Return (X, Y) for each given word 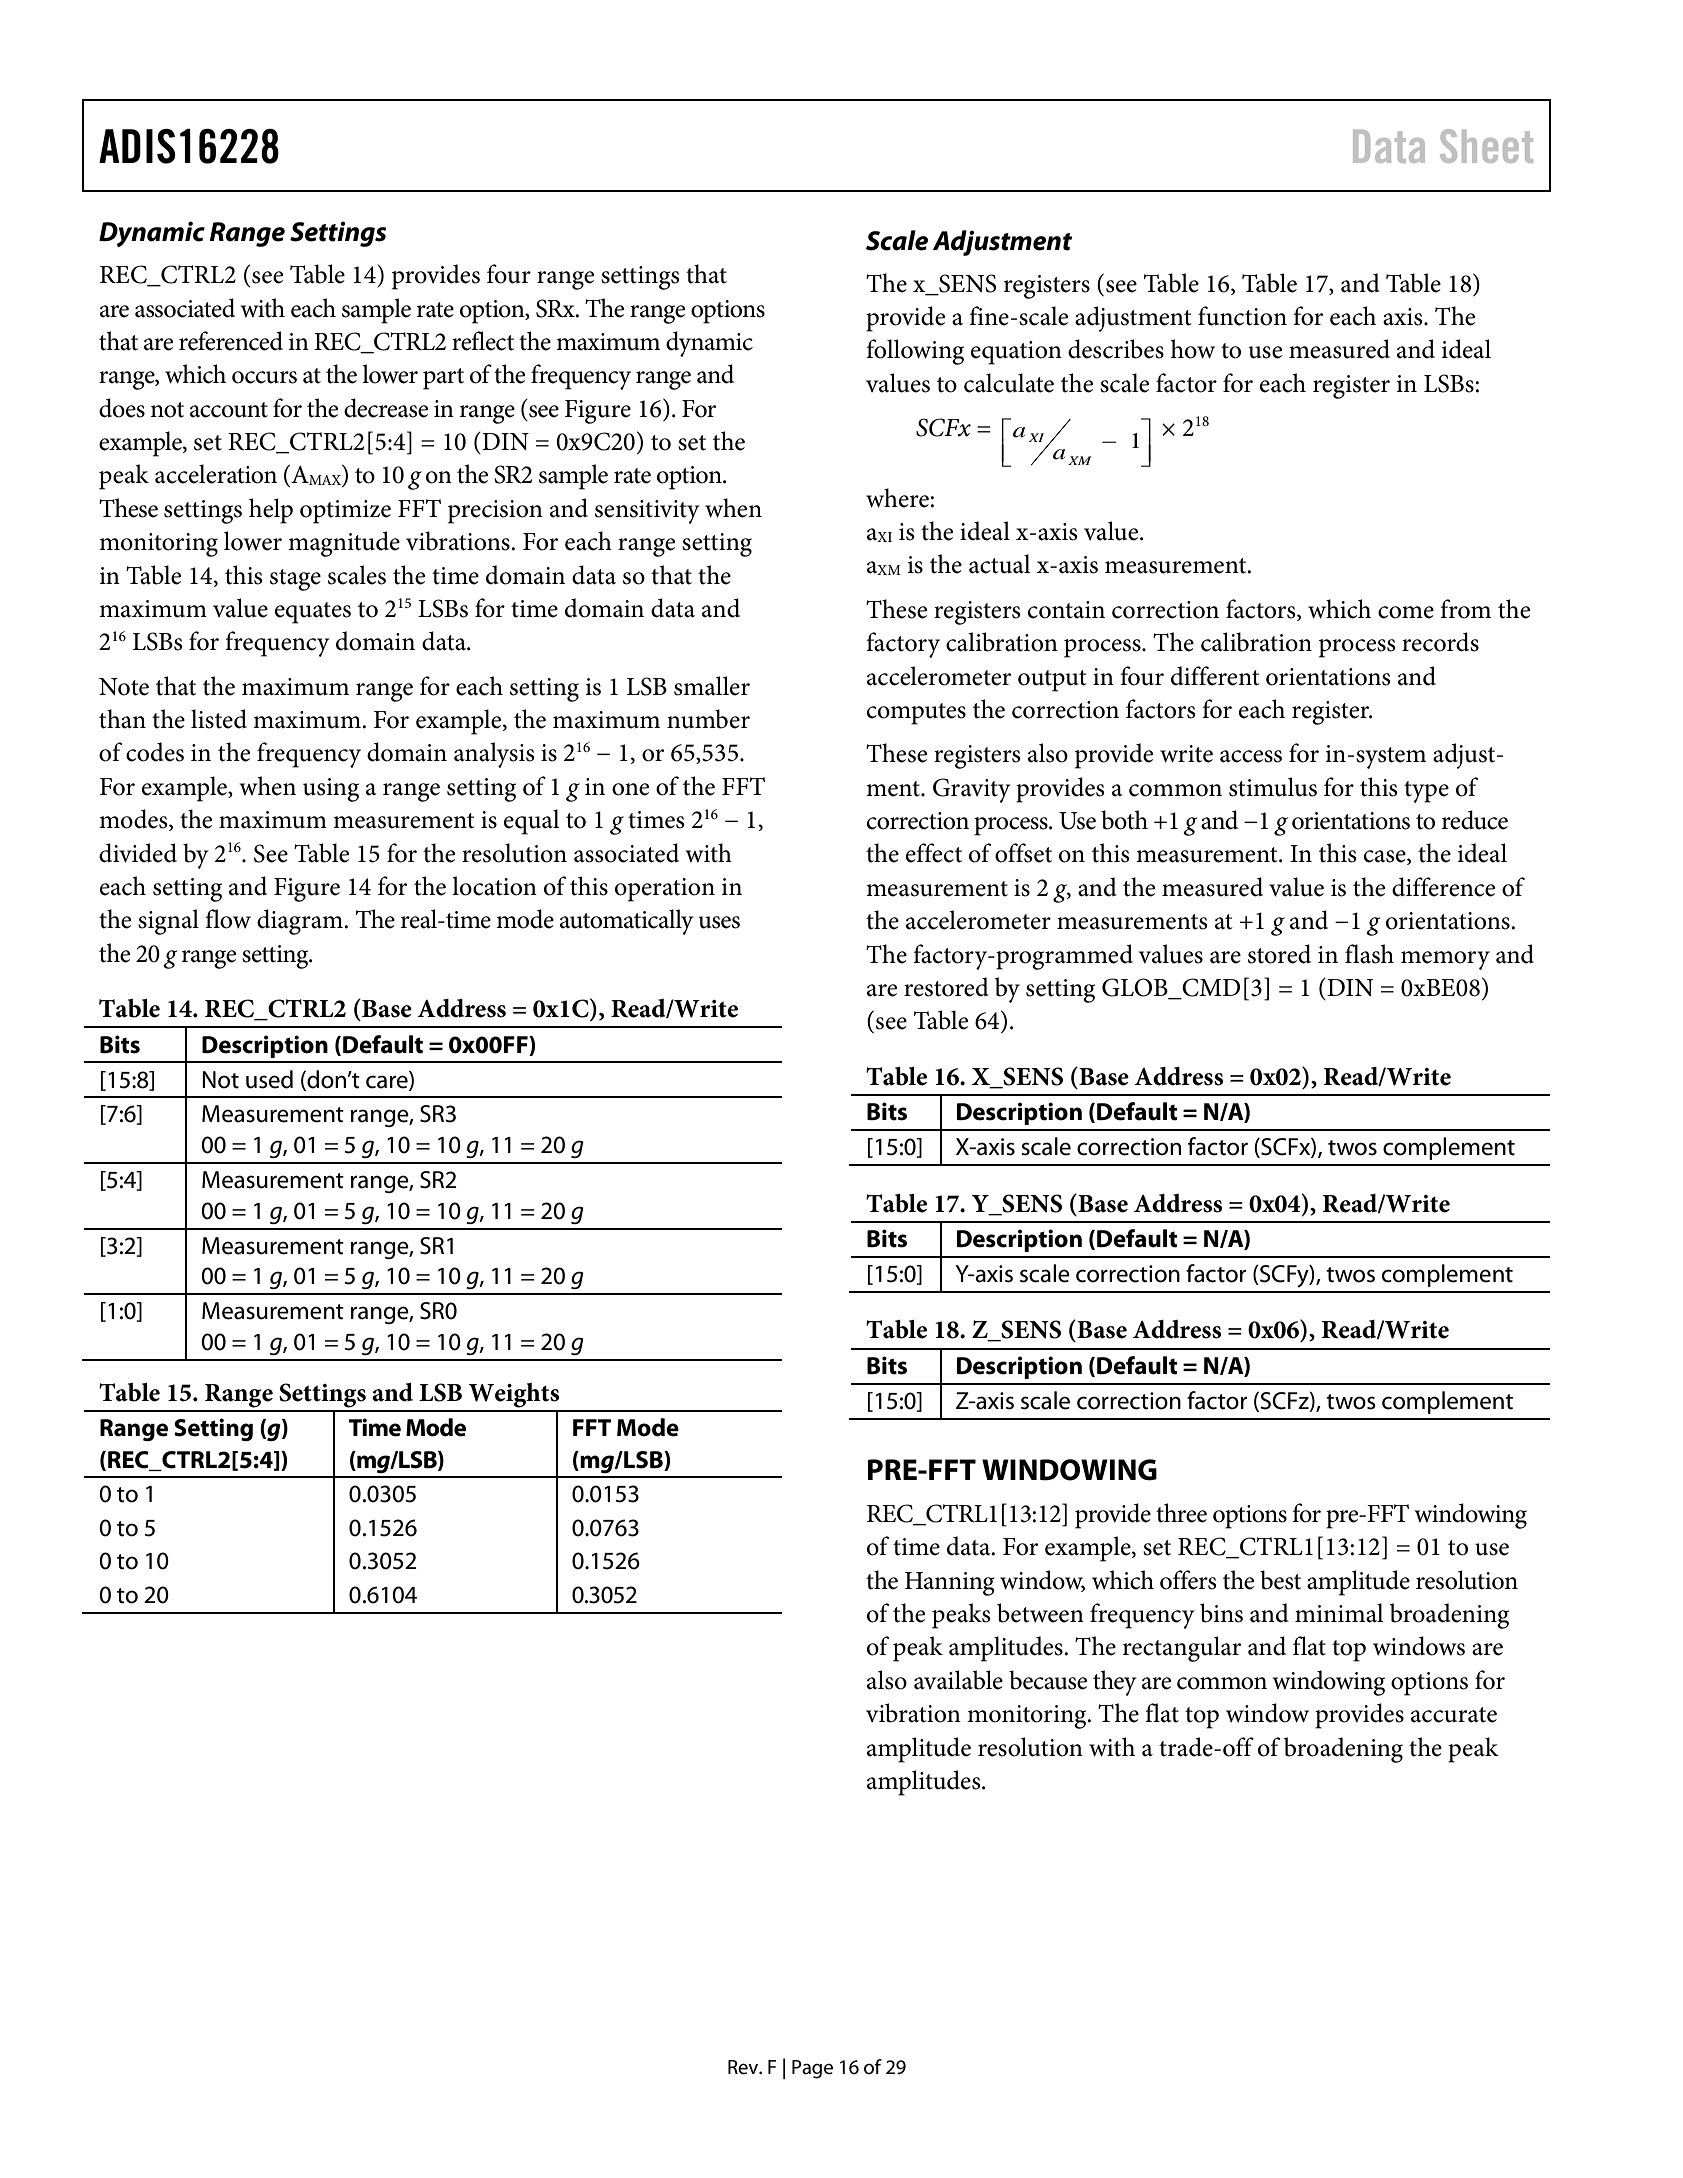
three (1181, 1513)
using (331, 790)
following (915, 352)
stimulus (1273, 787)
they (1115, 1683)
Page (812, 2069)
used (269, 1079)
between (1040, 1613)
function (1242, 316)
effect (934, 853)
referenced (231, 341)
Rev (744, 2067)
